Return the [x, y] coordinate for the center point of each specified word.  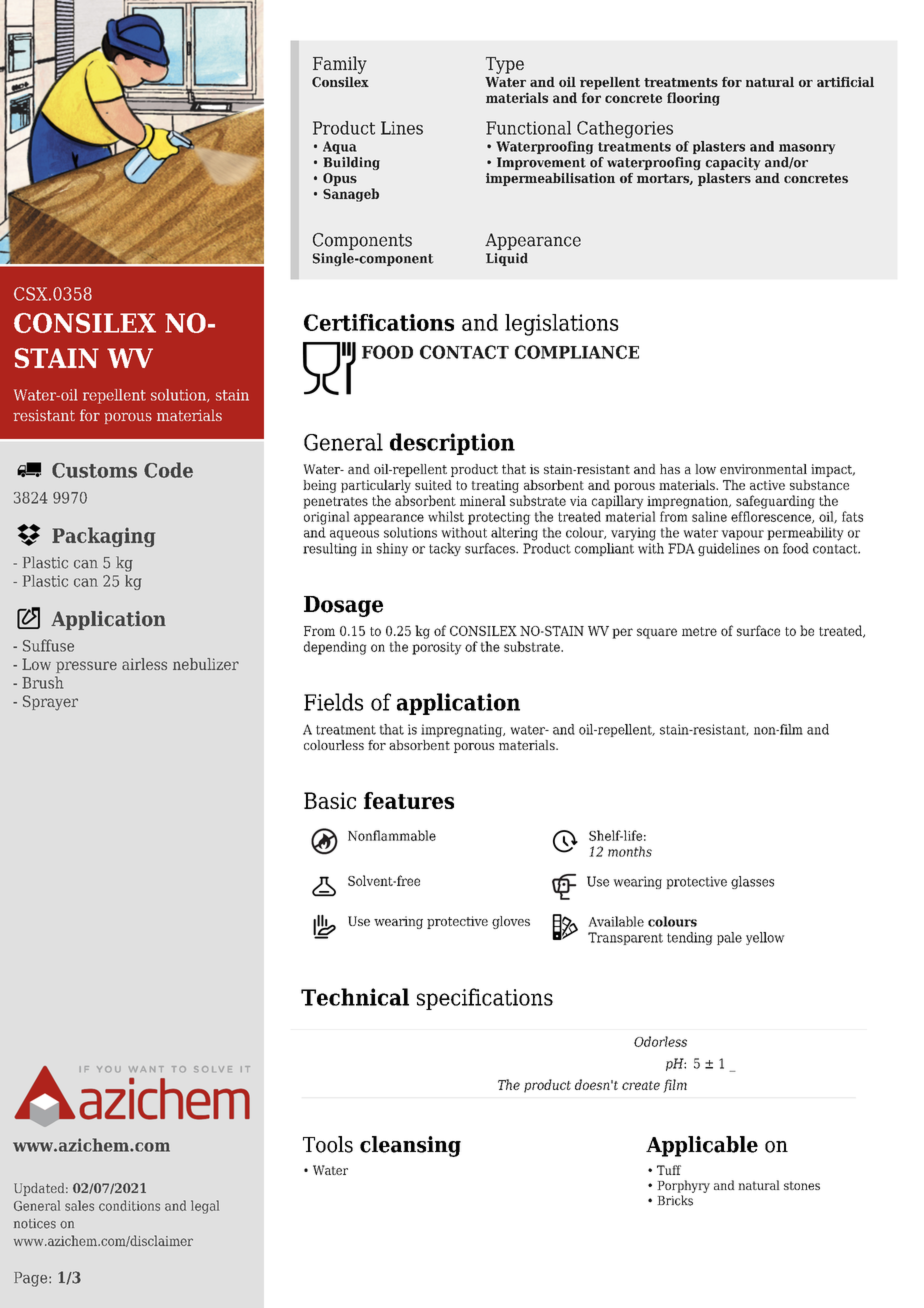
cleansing [410, 1146]
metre [699, 631]
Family [340, 65]
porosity [437, 648]
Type [505, 65]
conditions [129, 1205]
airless [144, 664]
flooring [693, 99]
